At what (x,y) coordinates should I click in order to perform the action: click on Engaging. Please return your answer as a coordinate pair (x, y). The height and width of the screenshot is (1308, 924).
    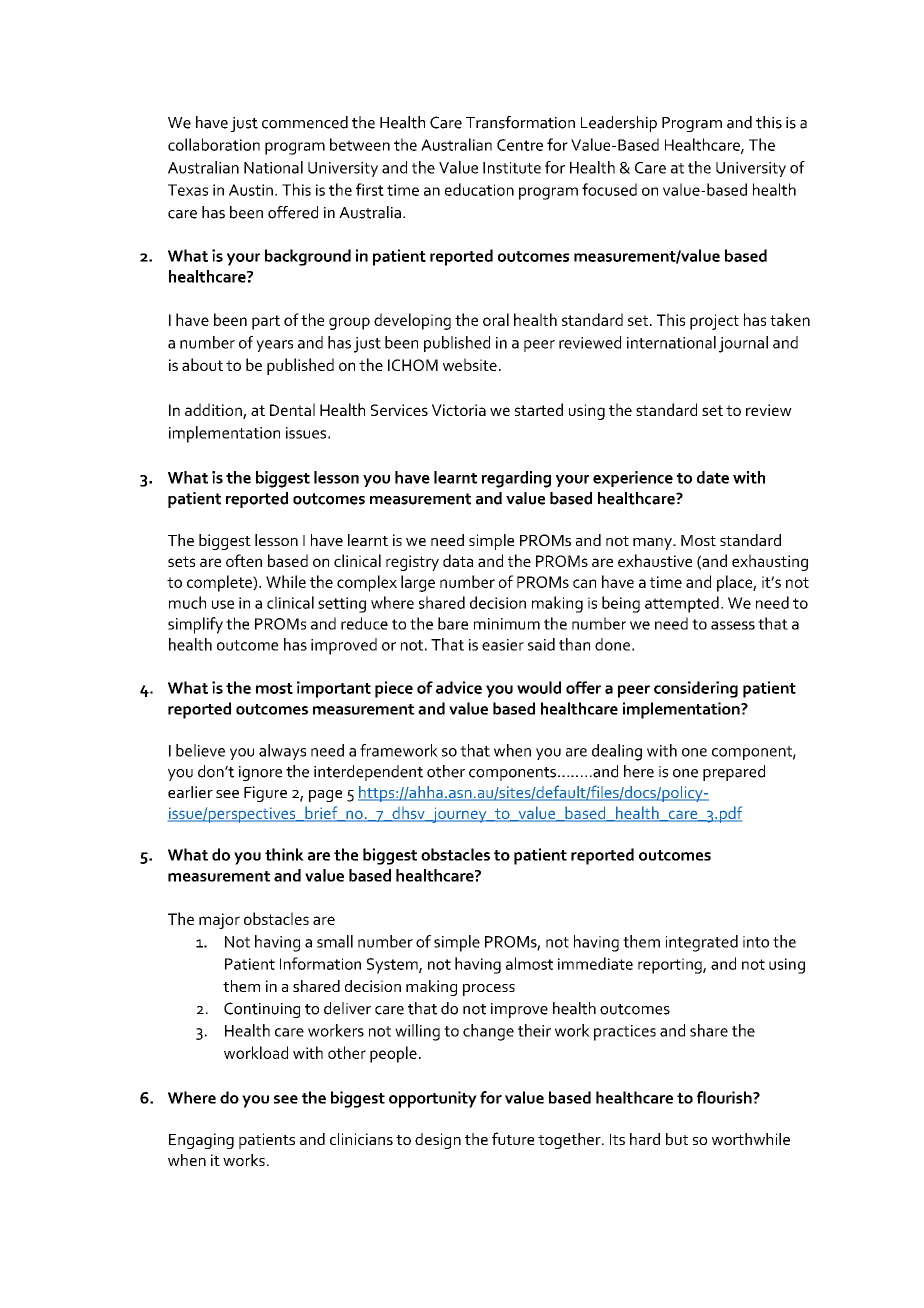
    Looking at the image, I should click on (201, 1141).
